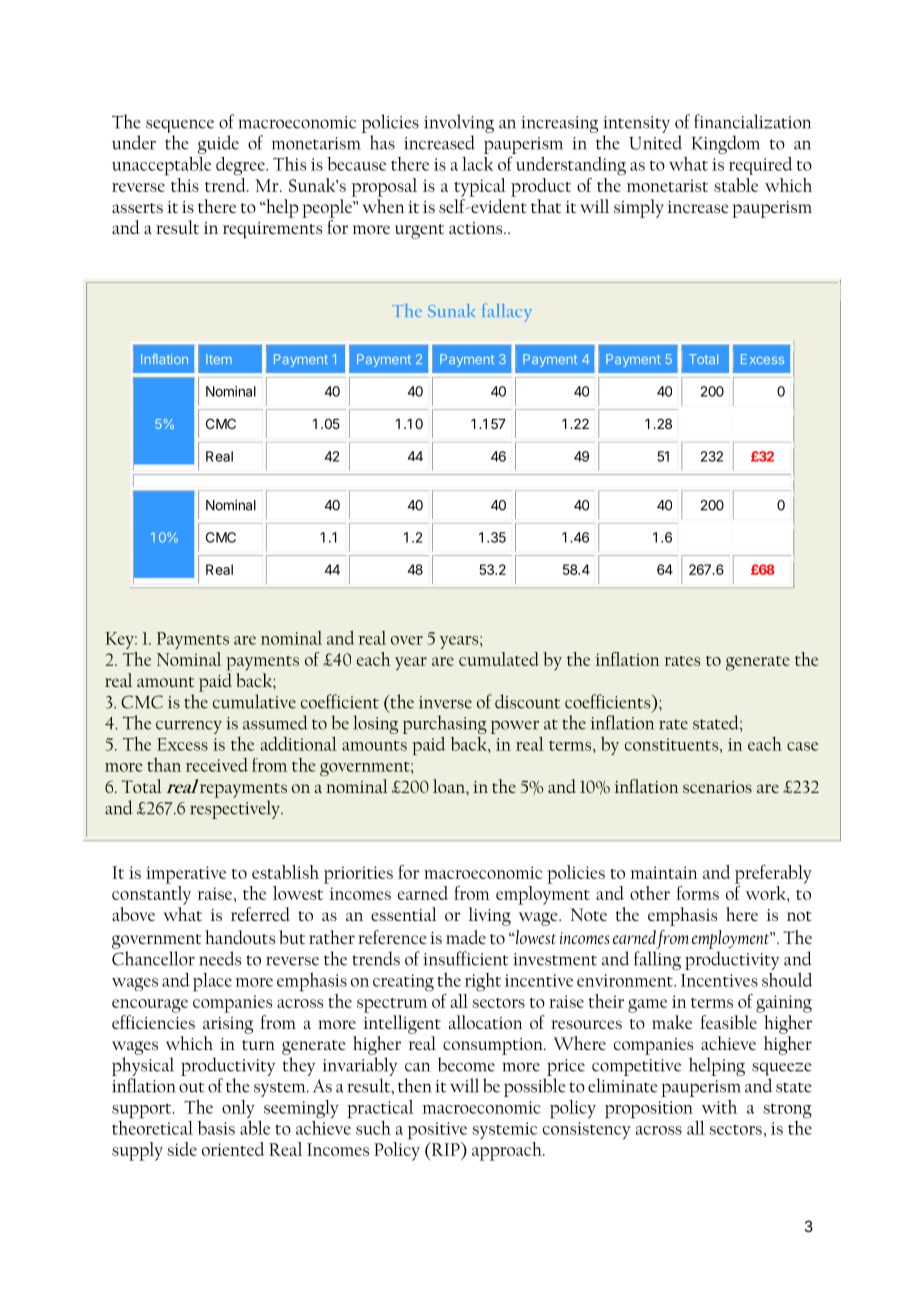 This document has width=924, height=1308. What do you see at coordinates (478, 164) in the document?
I see `lack` at bounding box center [478, 164].
